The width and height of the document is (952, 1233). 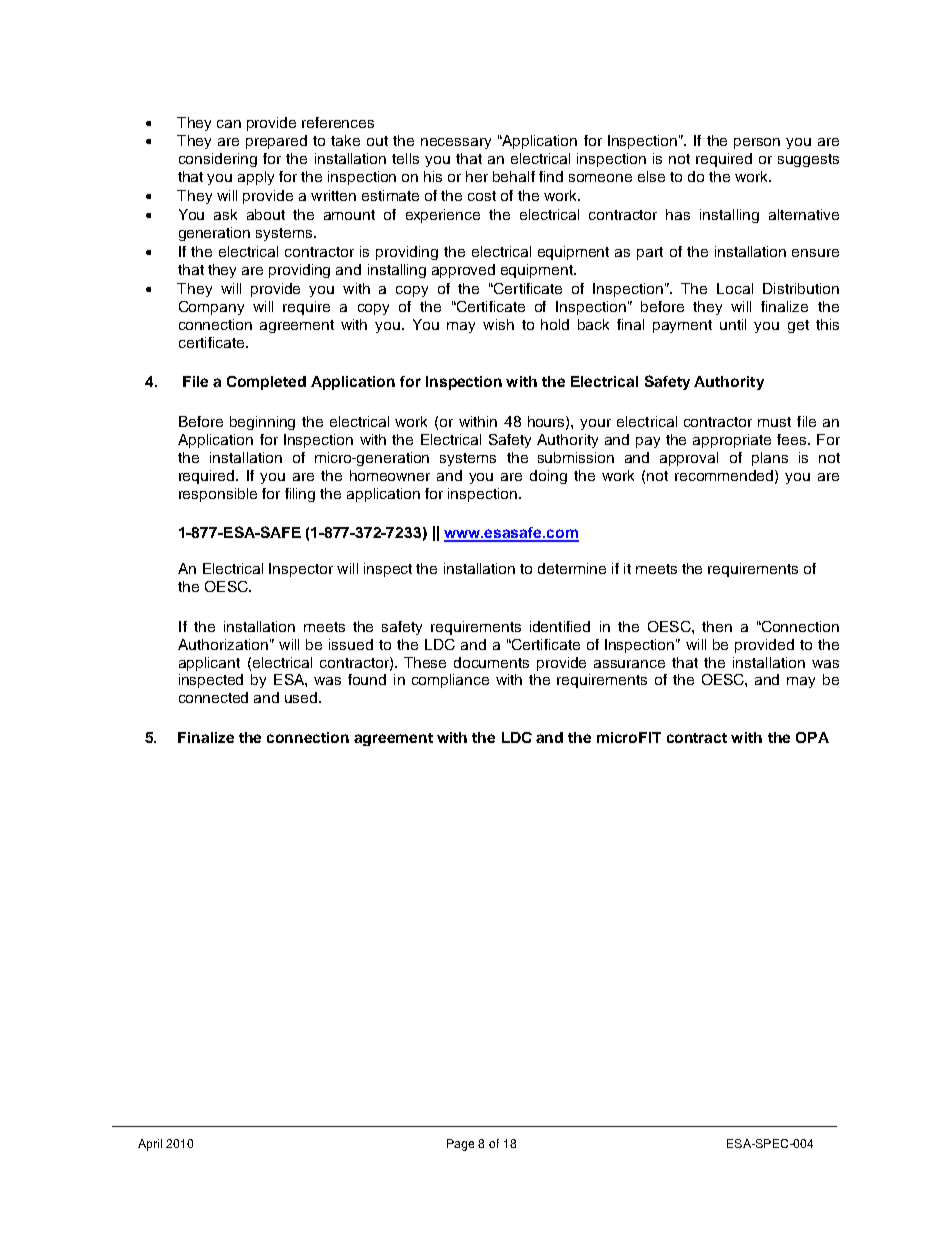 What do you see at coordinates (812, 737) in the document?
I see `OPA` at bounding box center [812, 737].
